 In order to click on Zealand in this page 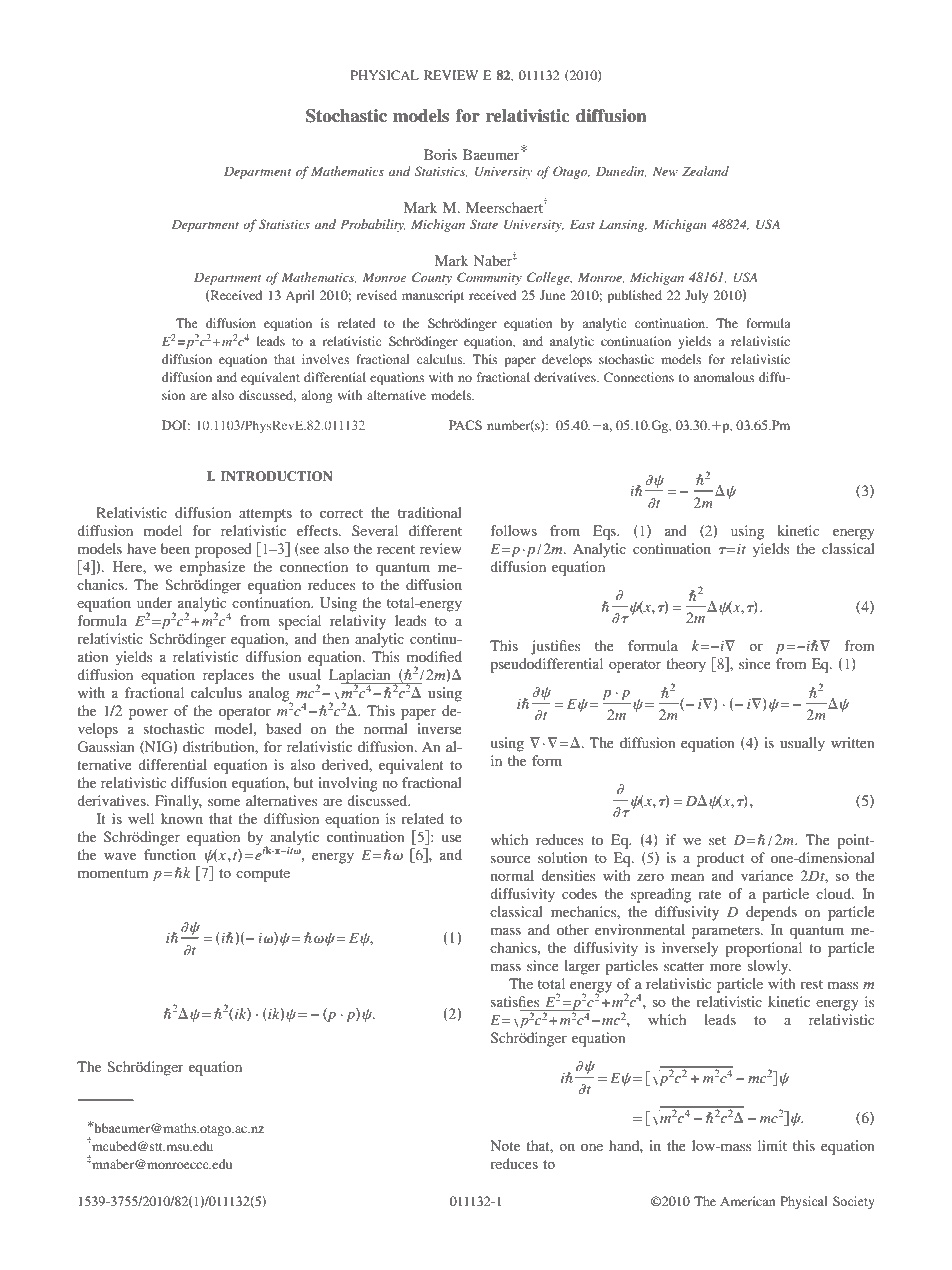, I will do `click(705, 171)`.
